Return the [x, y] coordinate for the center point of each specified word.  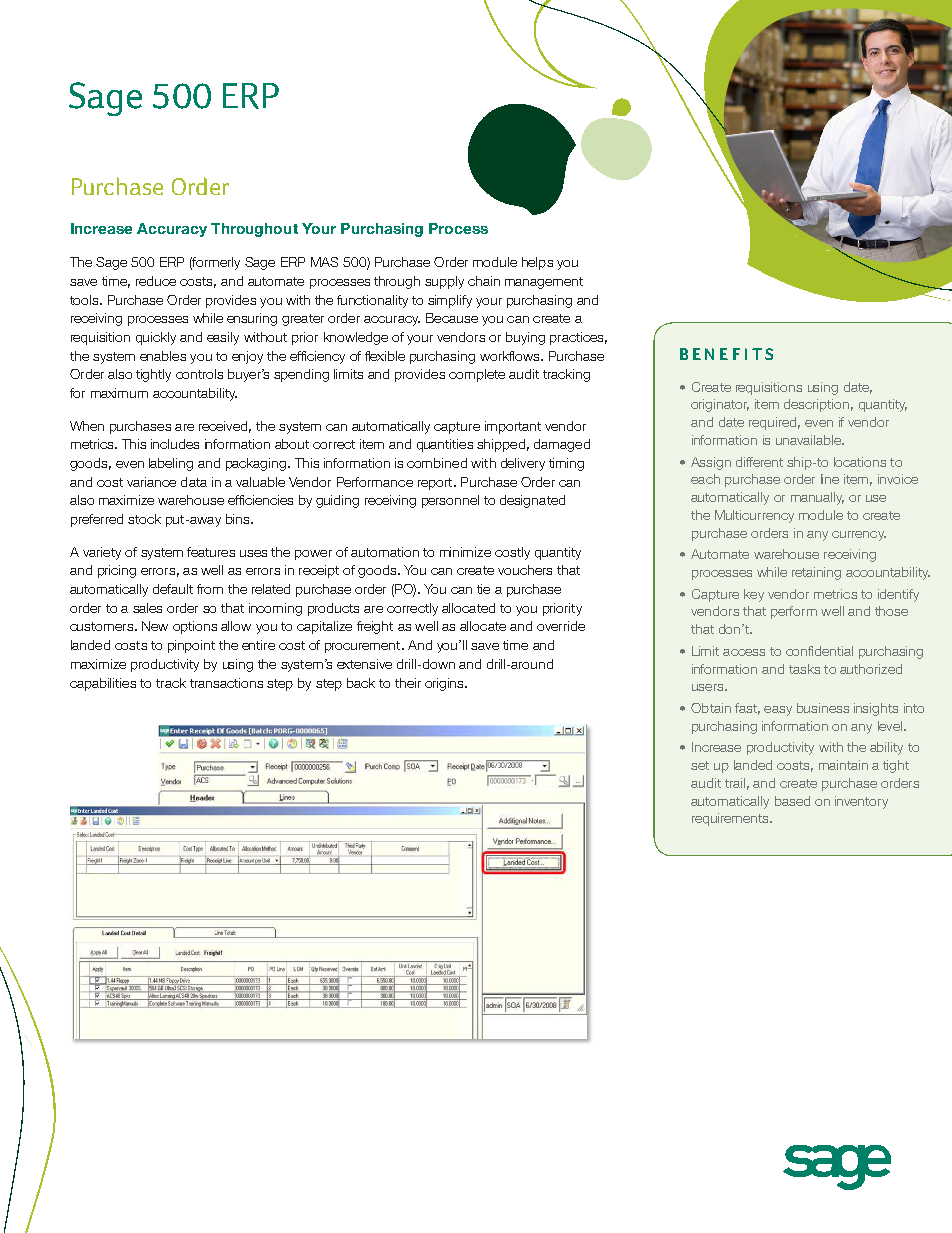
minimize [465, 552]
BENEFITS [726, 354]
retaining [816, 573]
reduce [156, 281]
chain [484, 281]
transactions [226, 683]
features [211, 552]
